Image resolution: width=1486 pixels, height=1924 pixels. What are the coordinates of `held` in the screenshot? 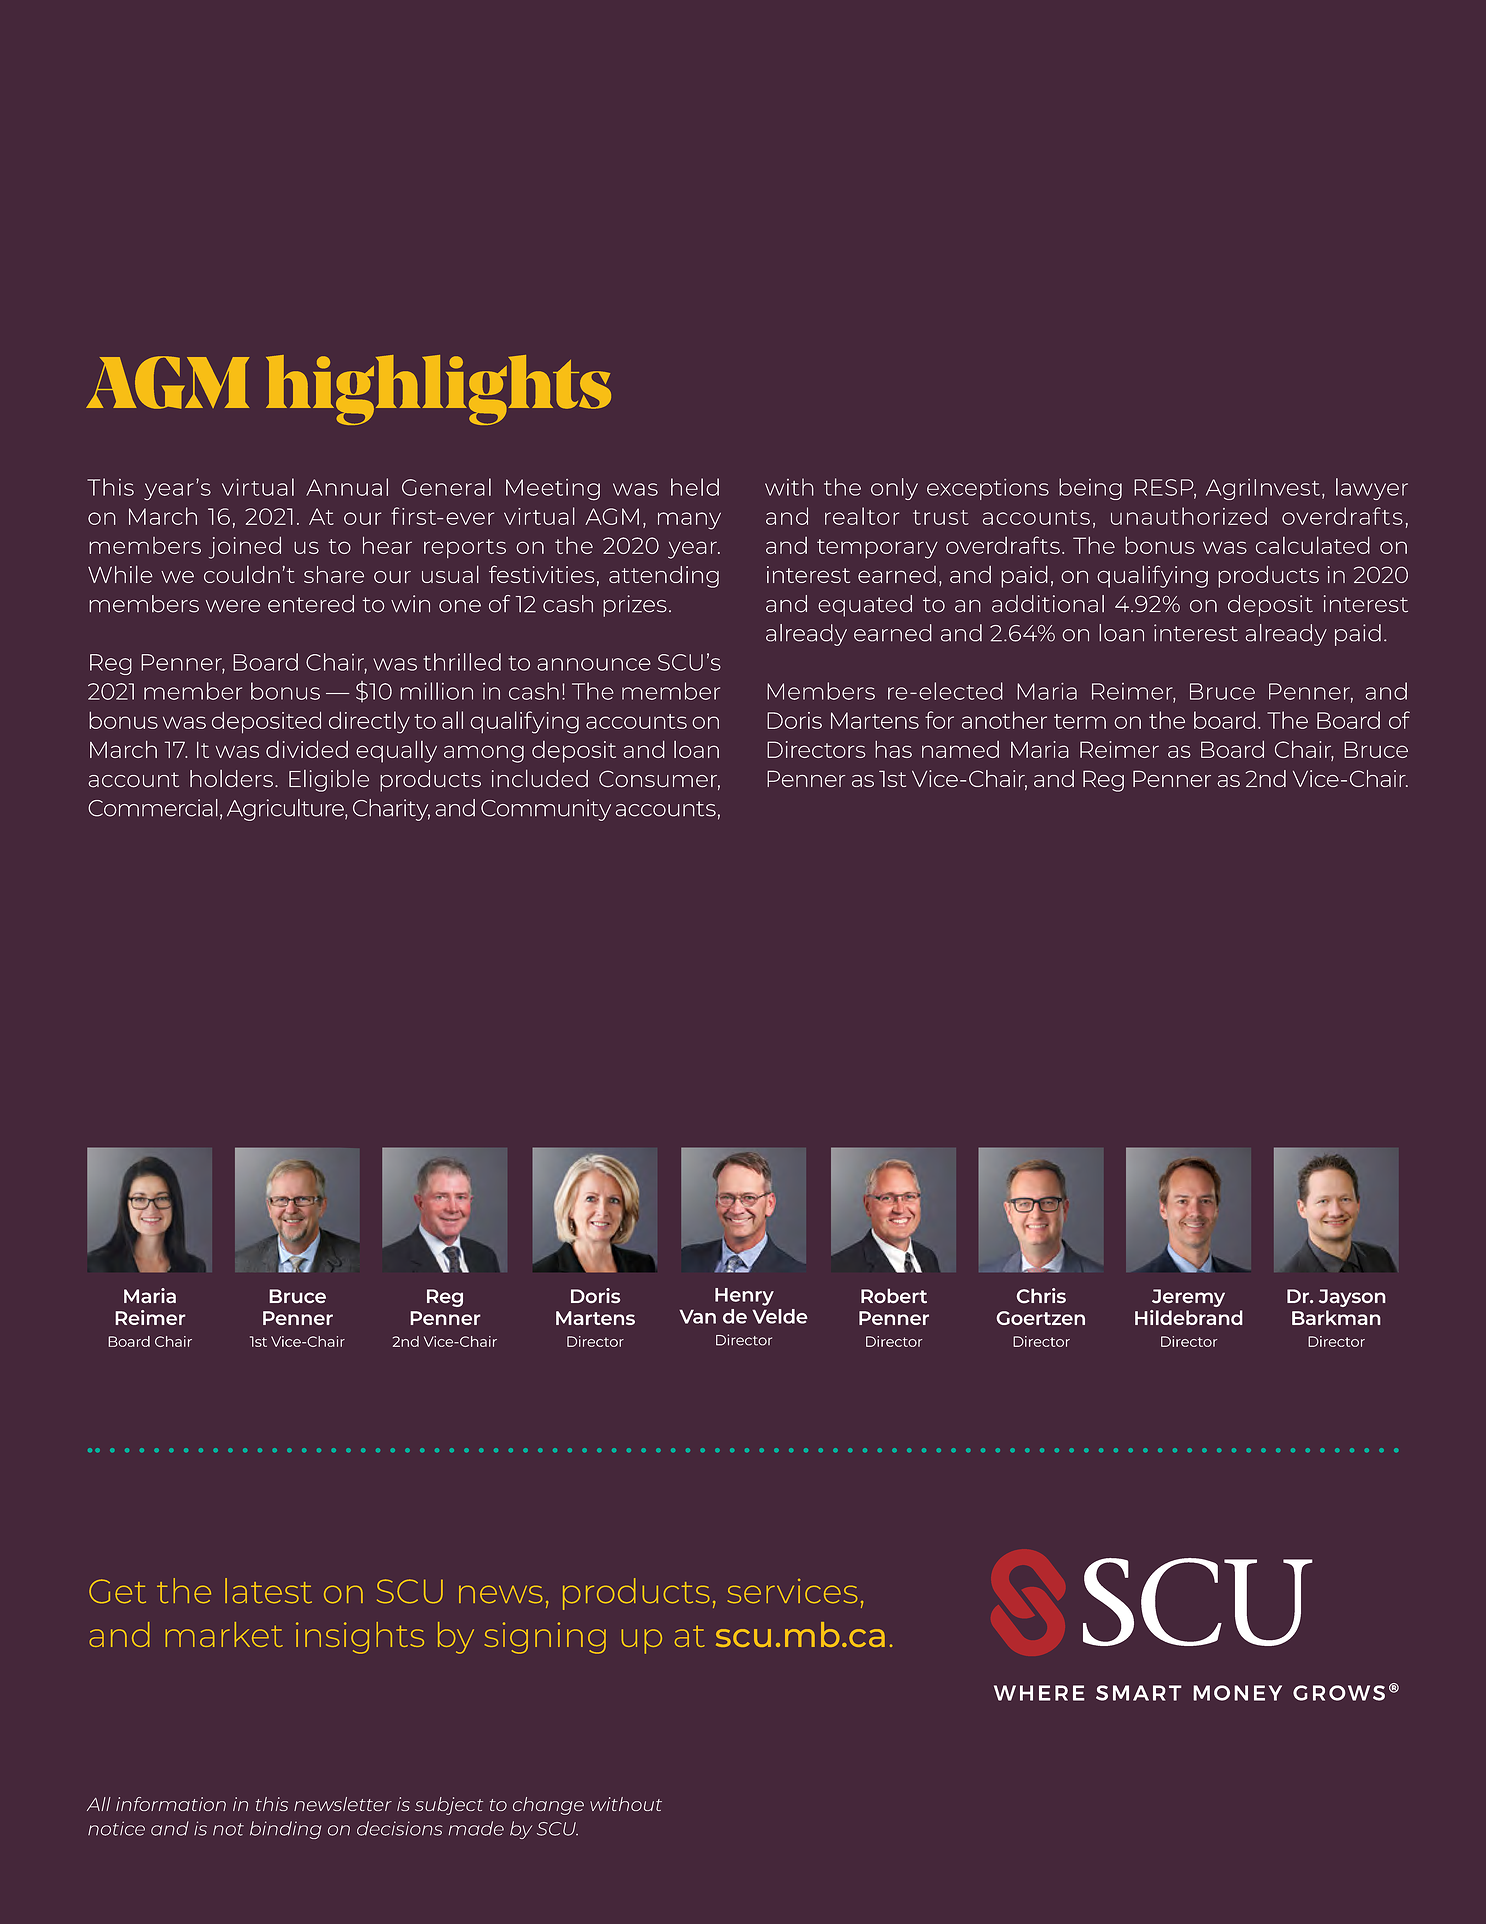 It's located at (695, 487).
